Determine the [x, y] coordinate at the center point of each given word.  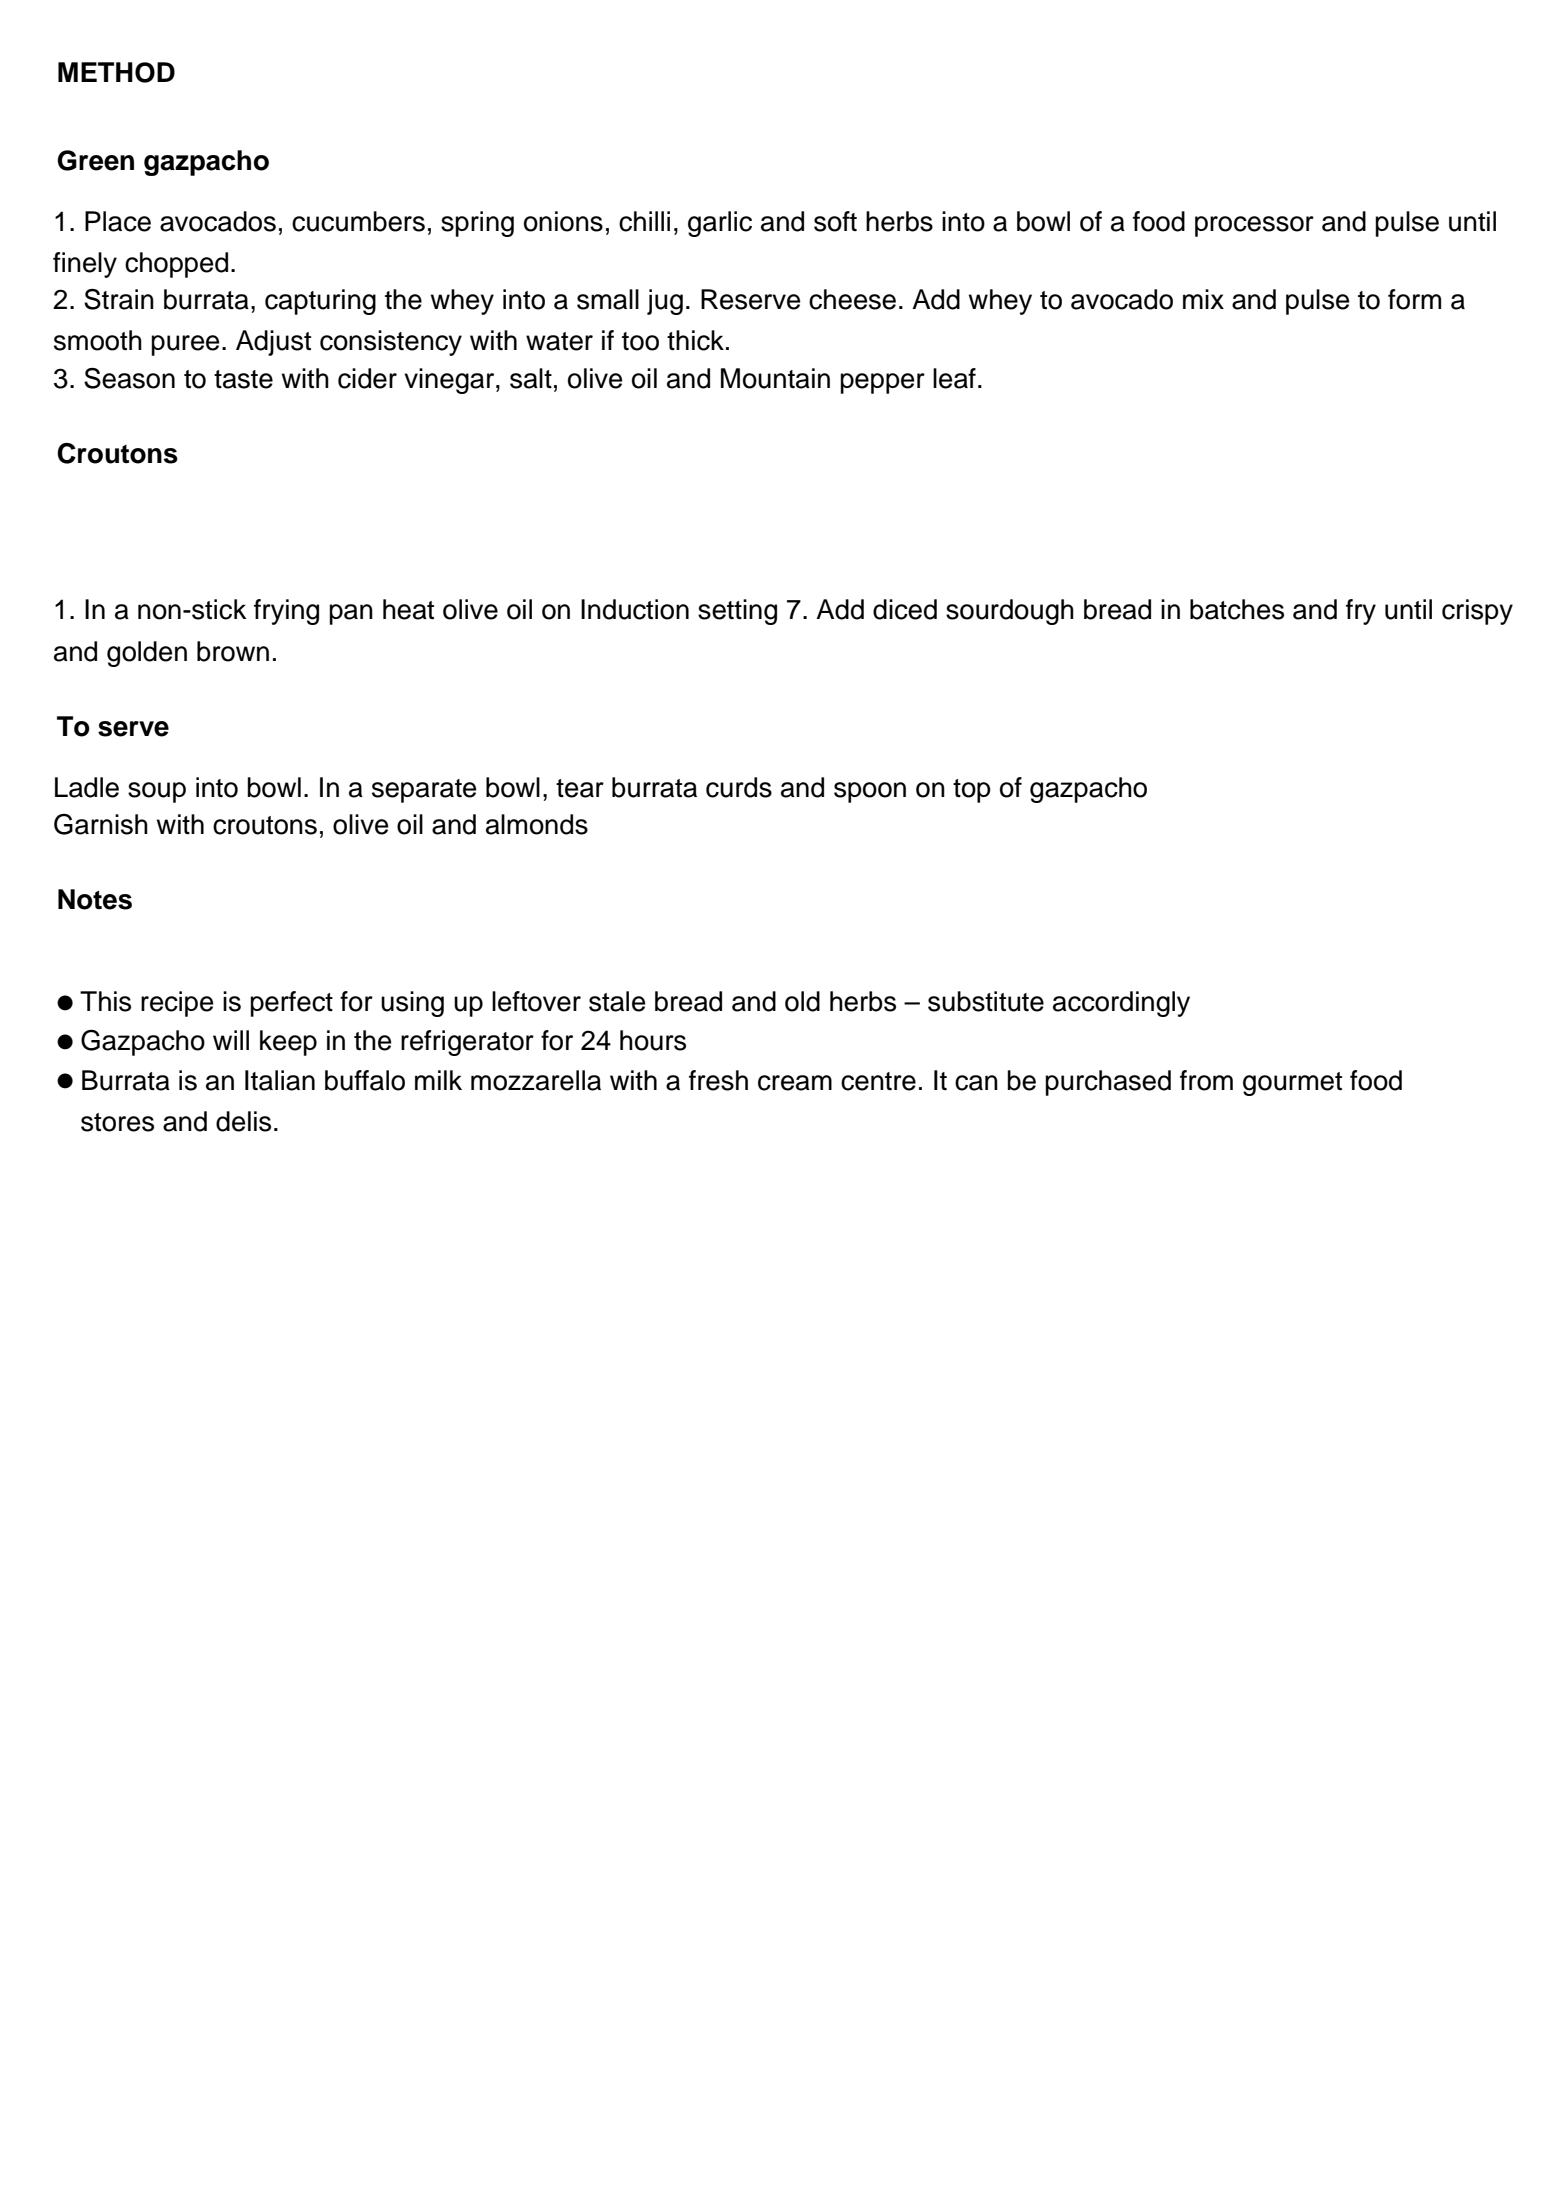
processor [1254, 226]
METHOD [116, 72]
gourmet [1292, 1084]
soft [835, 221]
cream [795, 1083]
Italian [280, 1080]
